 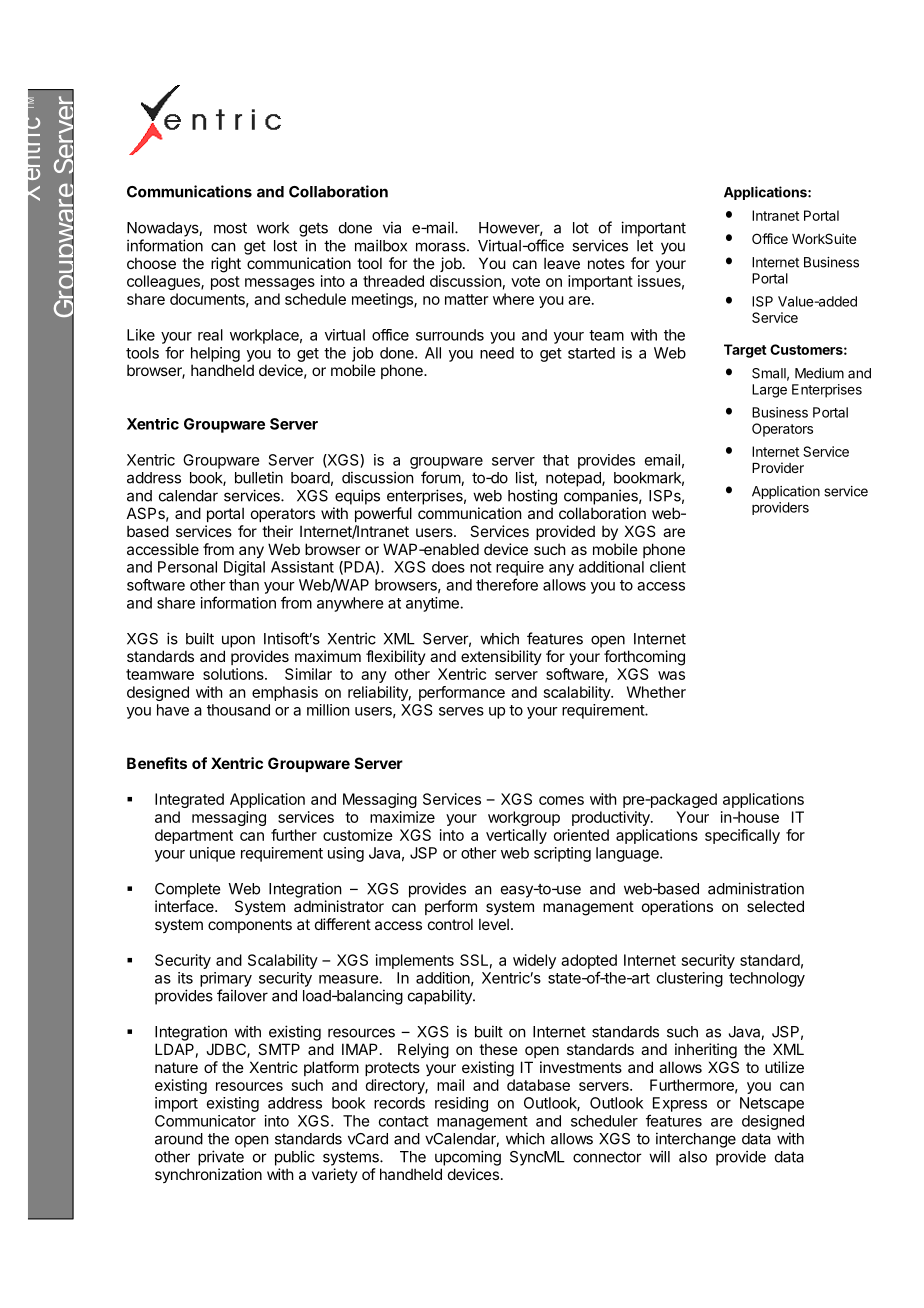 I want to click on thousand, so click(x=238, y=710).
